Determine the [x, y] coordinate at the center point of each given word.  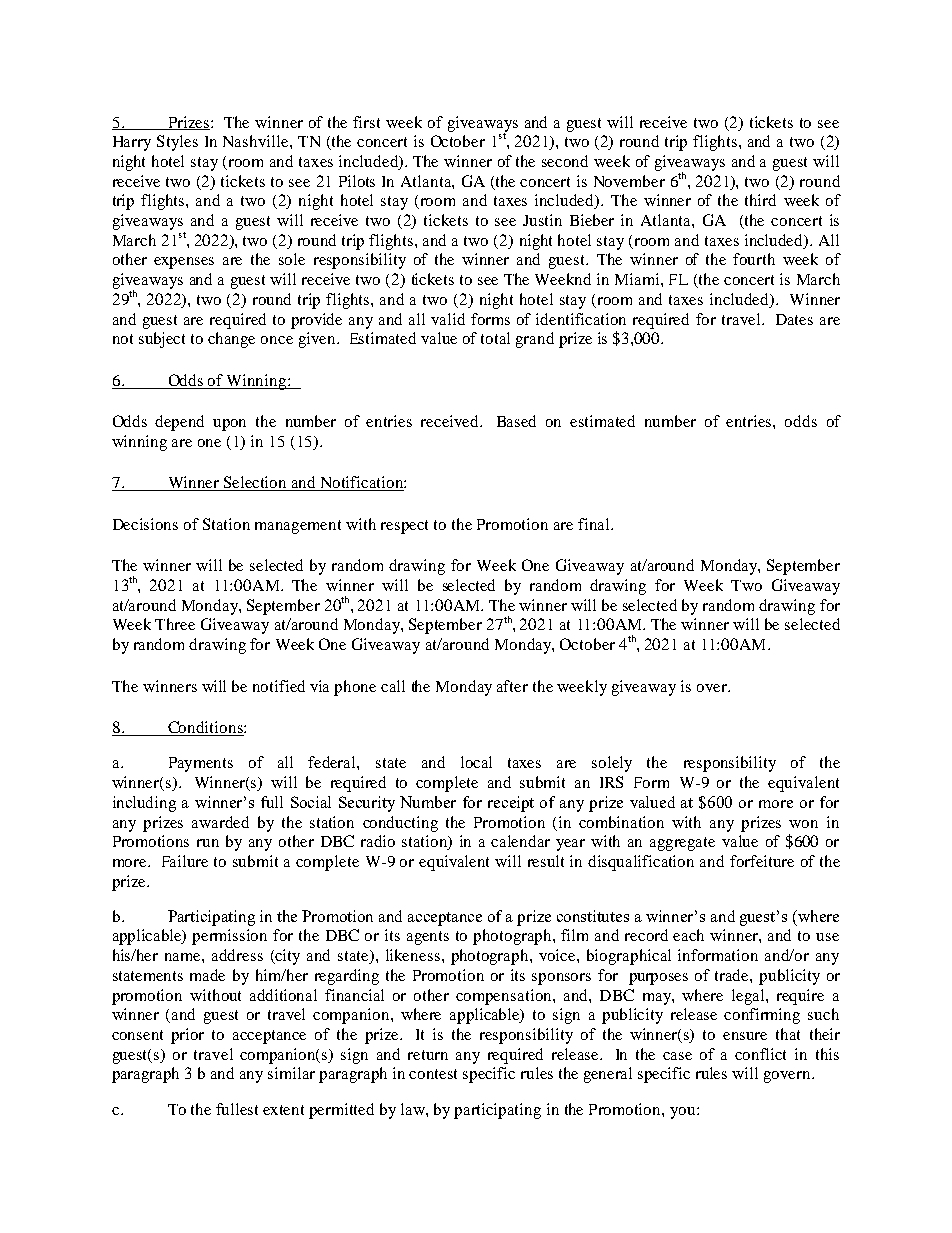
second [565, 161]
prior [187, 1036]
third [760, 200]
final [595, 524]
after [512, 686]
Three [175, 624]
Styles [177, 143]
